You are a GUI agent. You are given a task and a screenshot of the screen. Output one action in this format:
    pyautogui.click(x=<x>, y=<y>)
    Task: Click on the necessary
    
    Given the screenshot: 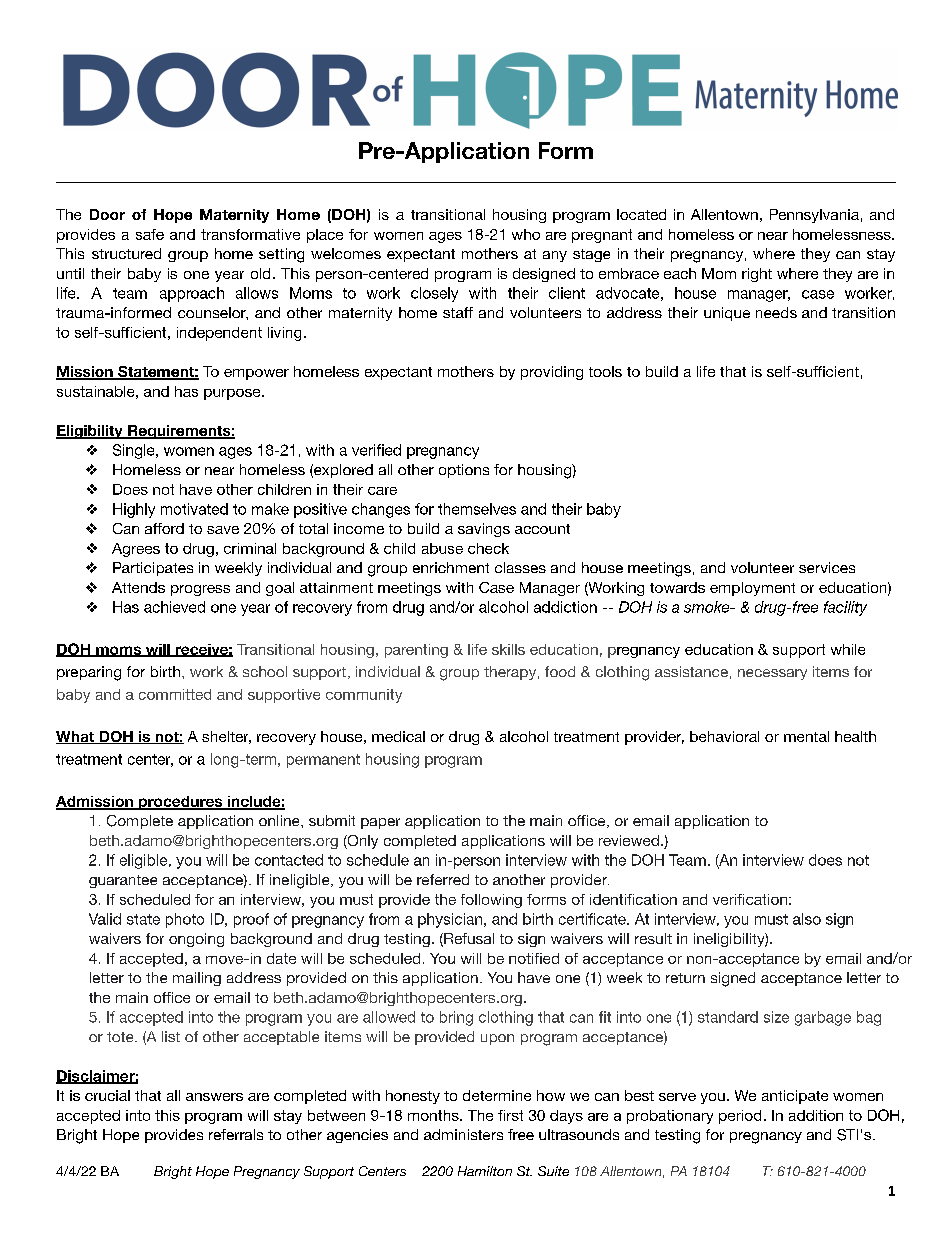 What is the action you would take?
    pyautogui.click(x=772, y=674)
